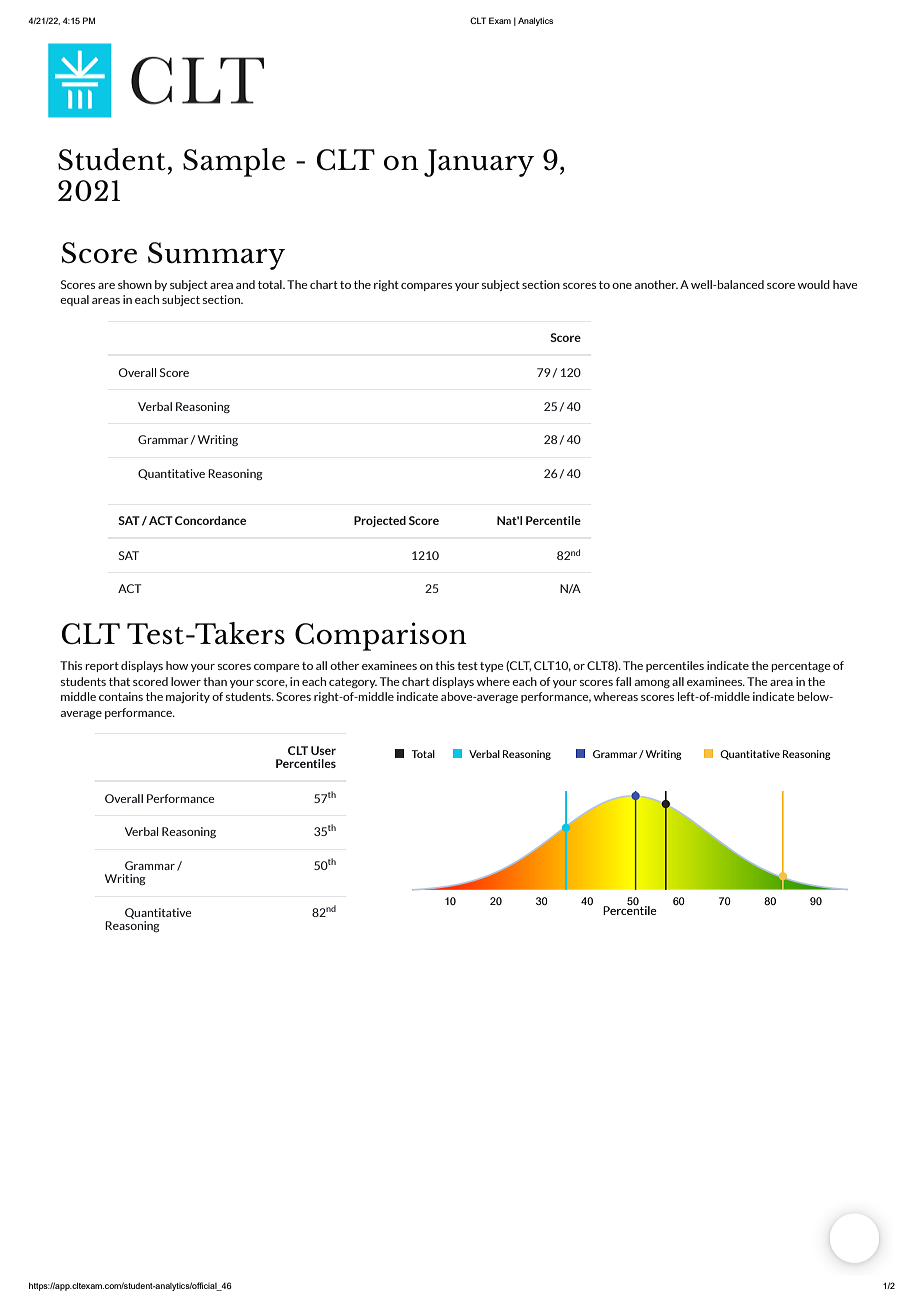  Describe the element at coordinates (135, 284) in the screenshot. I see `shown` at that location.
